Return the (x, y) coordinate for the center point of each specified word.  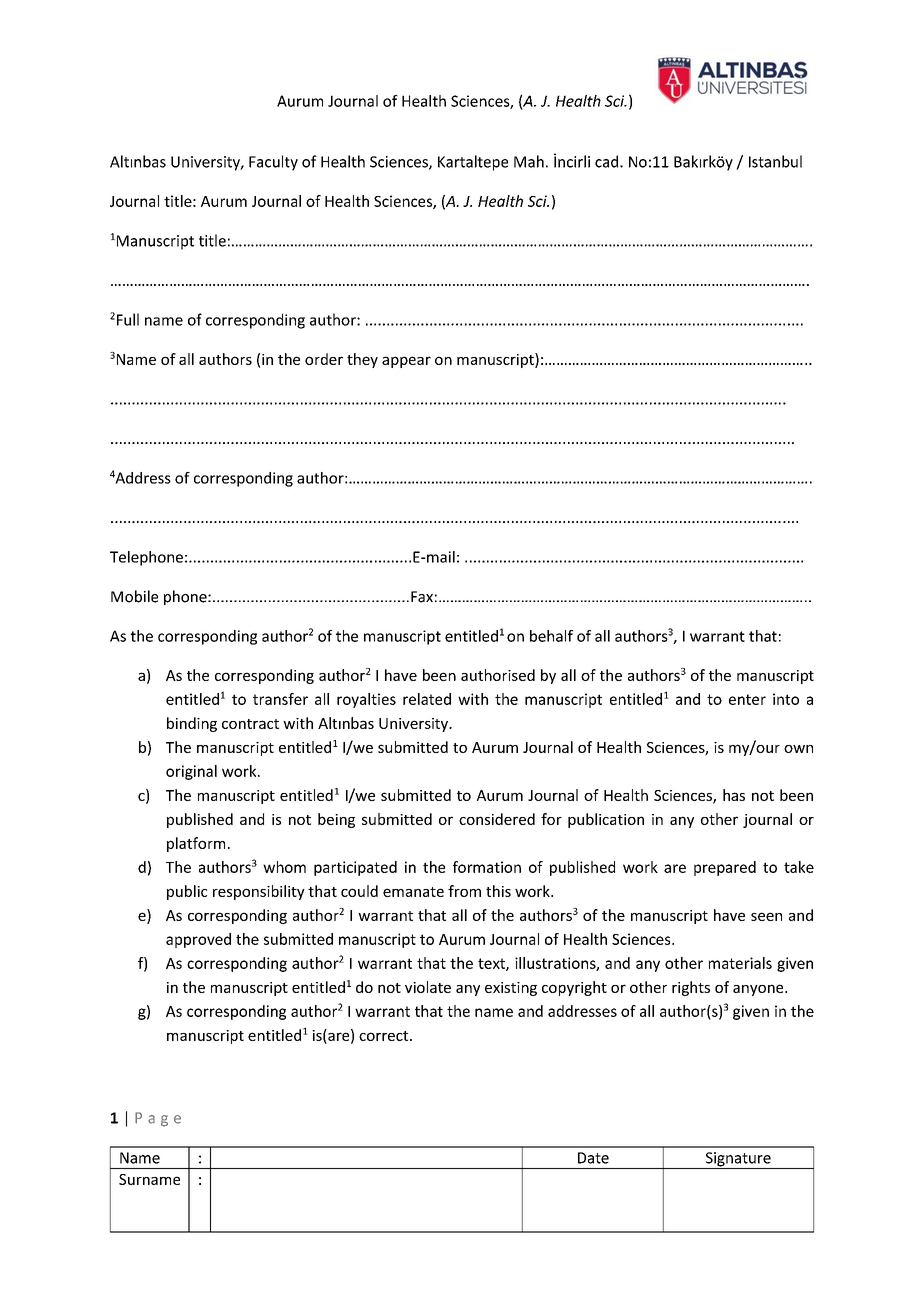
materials (740, 963)
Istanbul (775, 161)
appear (406, 362)
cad (608, 161)
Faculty (273, 163)
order (324, 359)
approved (198, 940)
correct (385, 1036)
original (191, 772)
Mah (529, 161)
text (492, 964)
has (734, 795)
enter (747, 699)
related (427, 699)
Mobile (134, 596)
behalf (551, 636)
